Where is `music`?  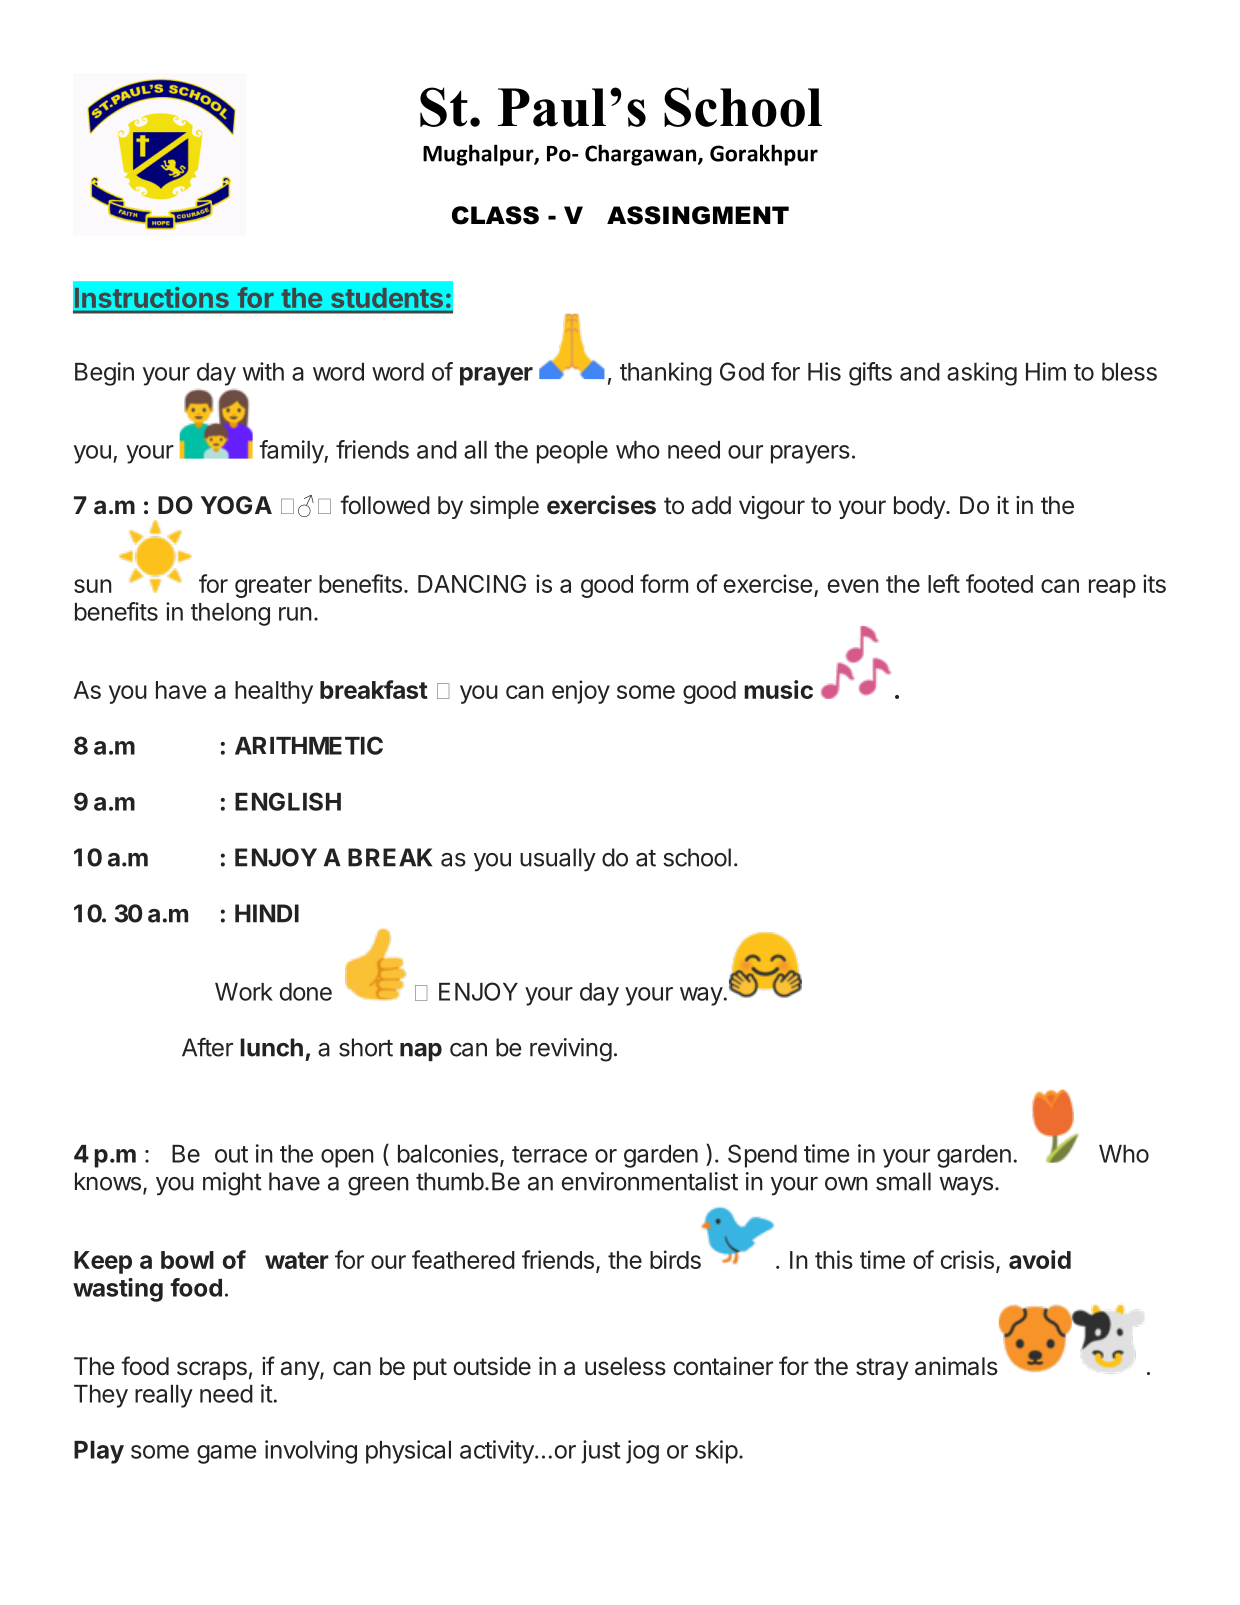
music is located at coordinates (778, 689).
